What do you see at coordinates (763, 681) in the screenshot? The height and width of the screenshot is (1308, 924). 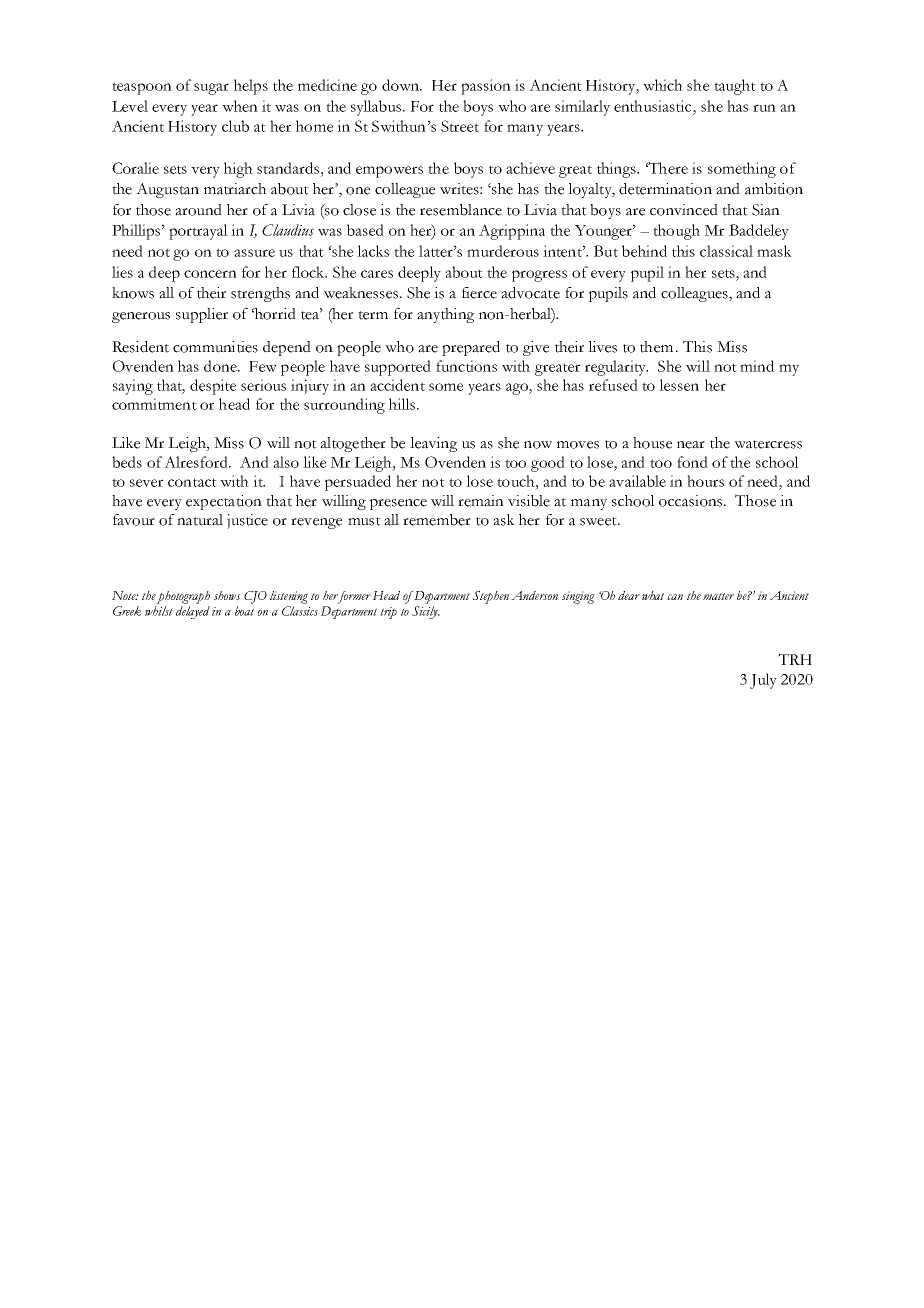 I see `July` at bounding box center [763, 681].
